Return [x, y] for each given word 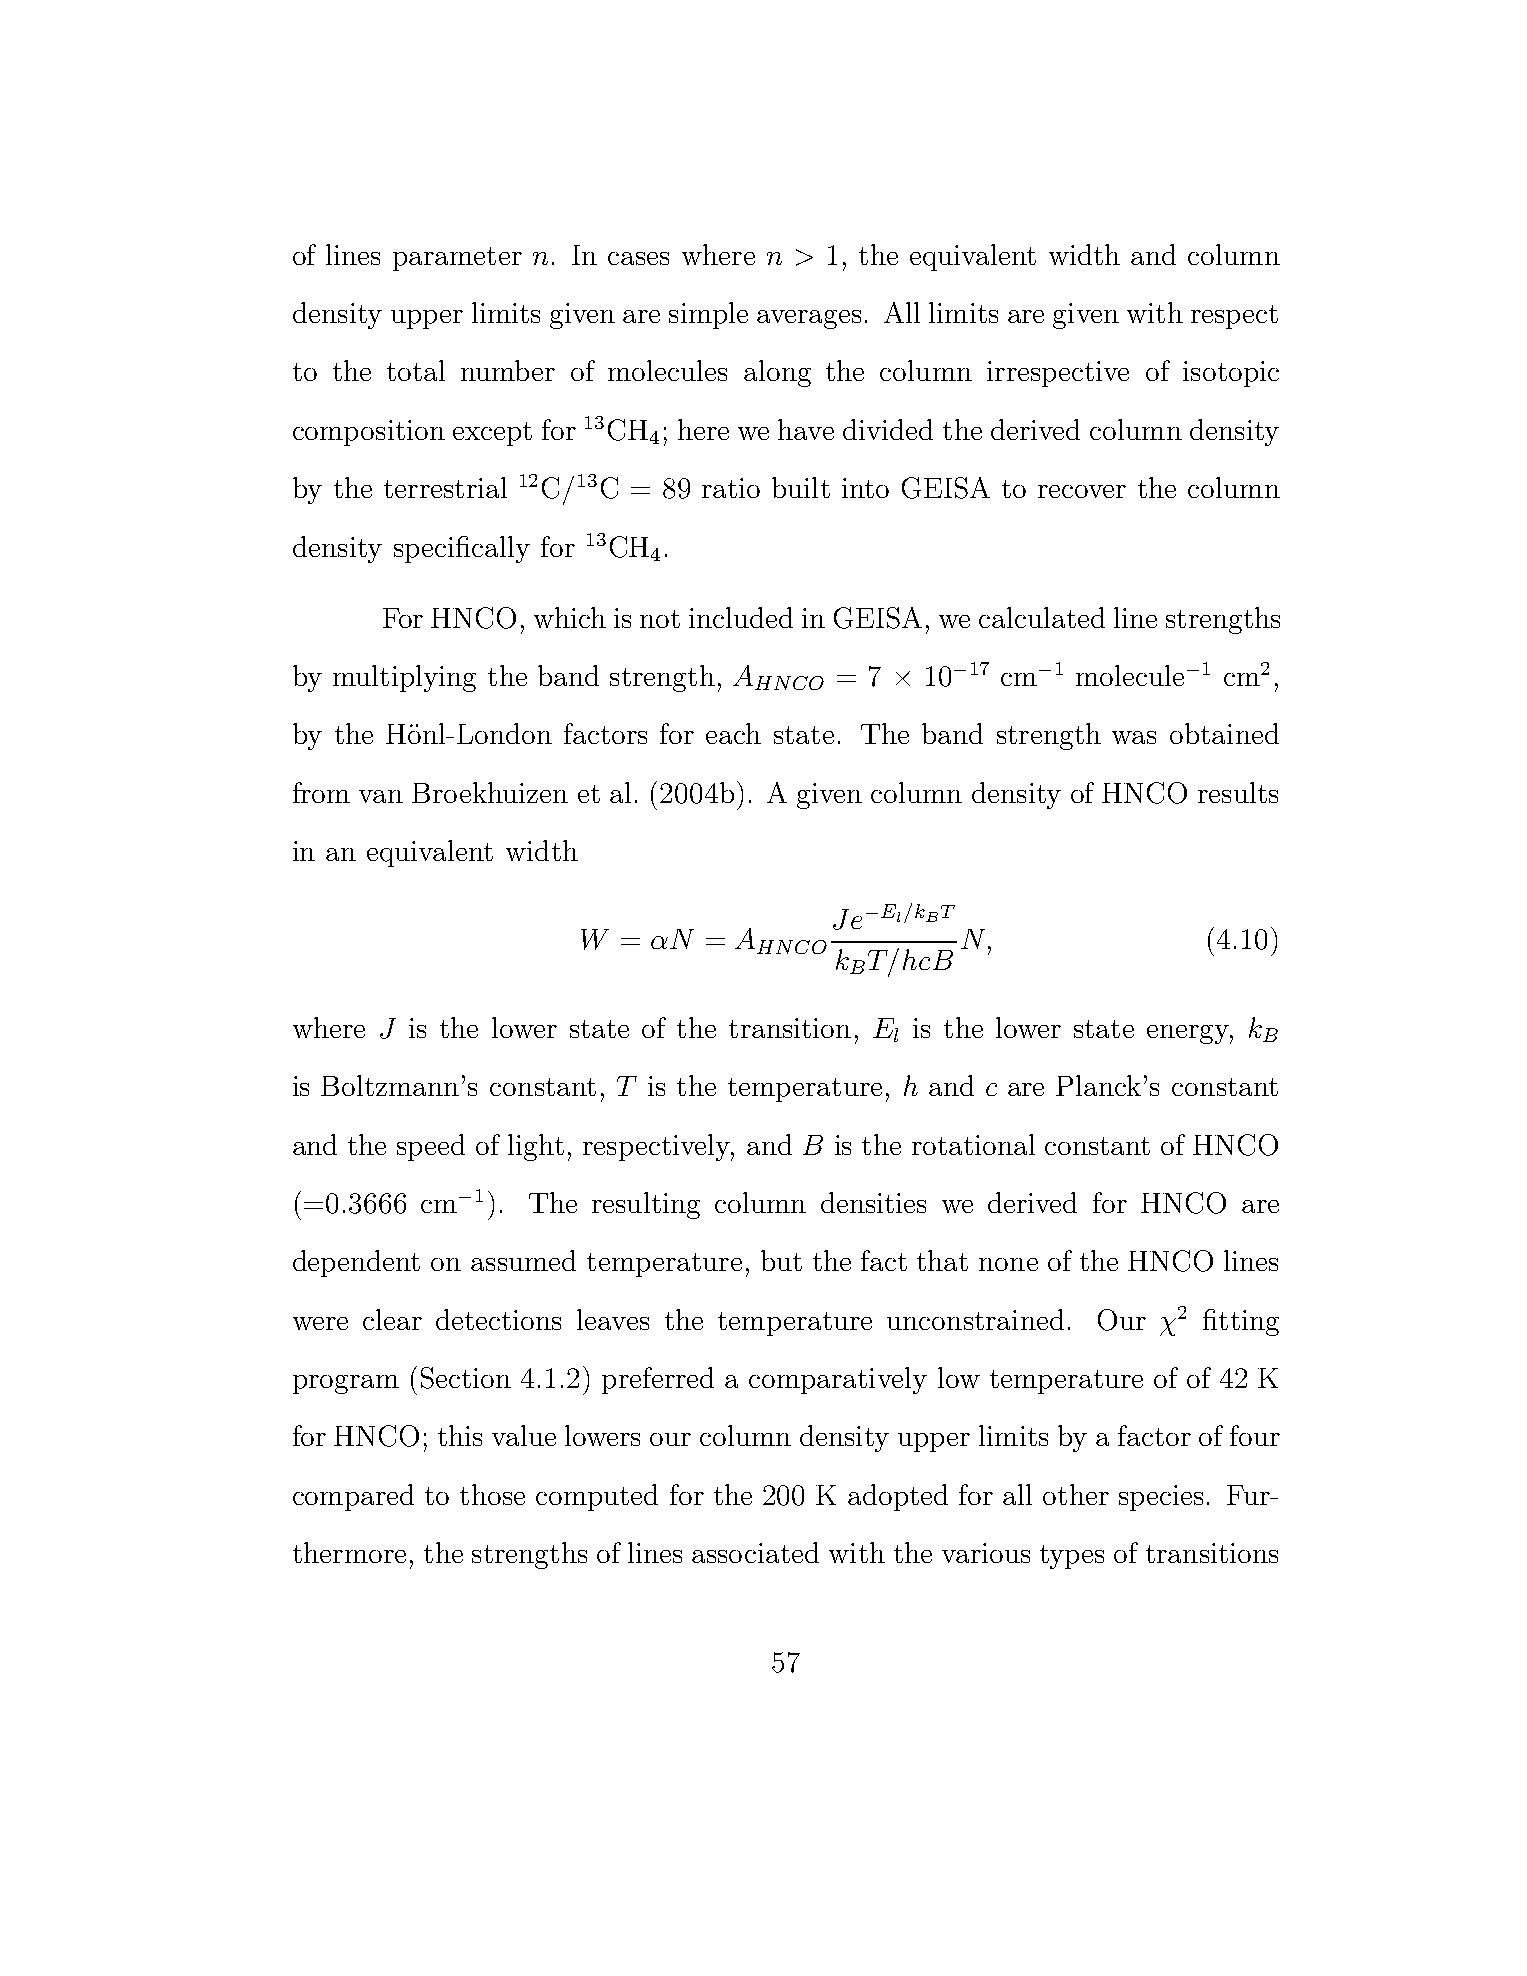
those [492, 1494]
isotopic [1231, 374]
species [1161, 1498]
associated [755, 1552]
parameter [457, 259]
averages [809, 319]
